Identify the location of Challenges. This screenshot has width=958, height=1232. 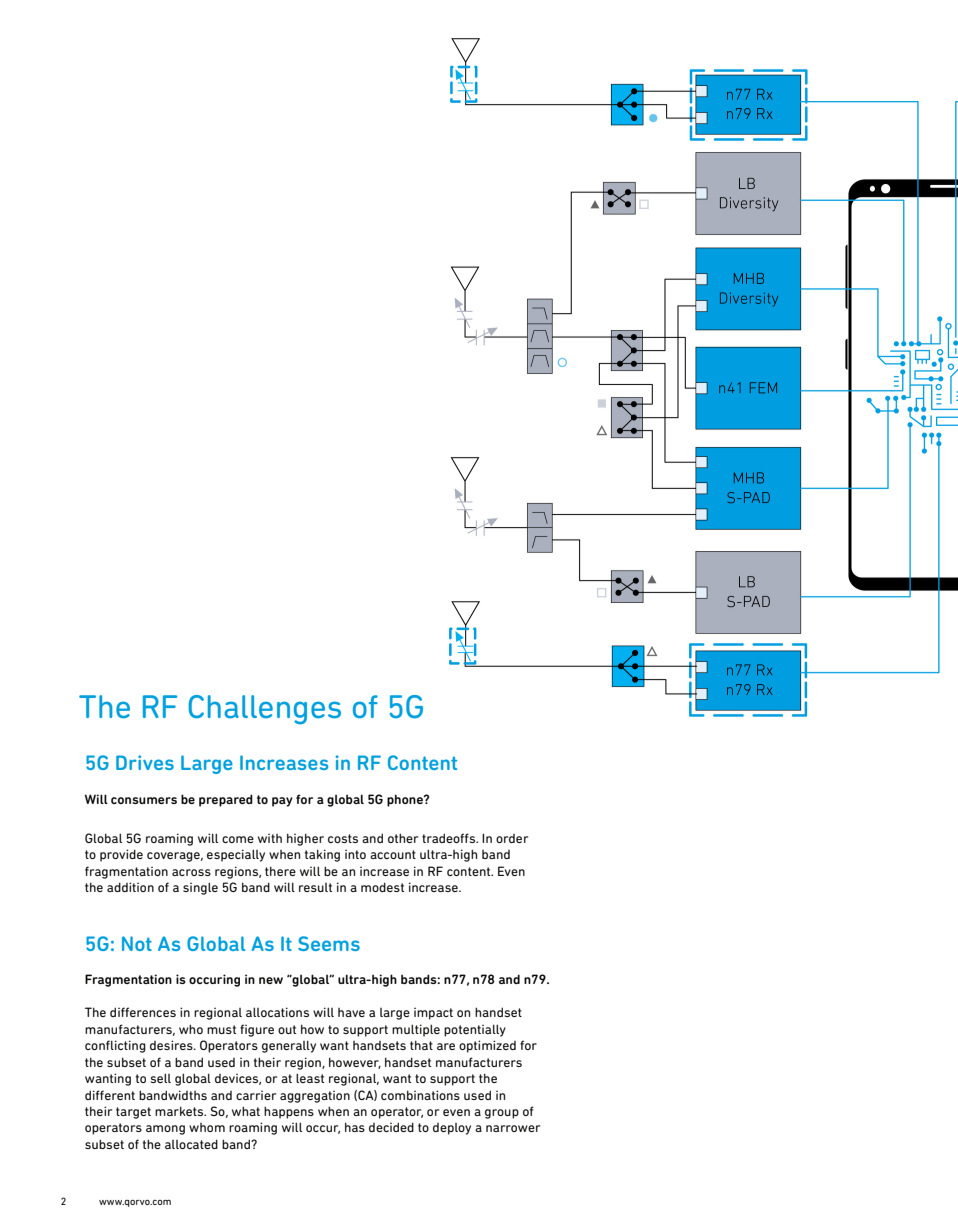
(265, 710).
